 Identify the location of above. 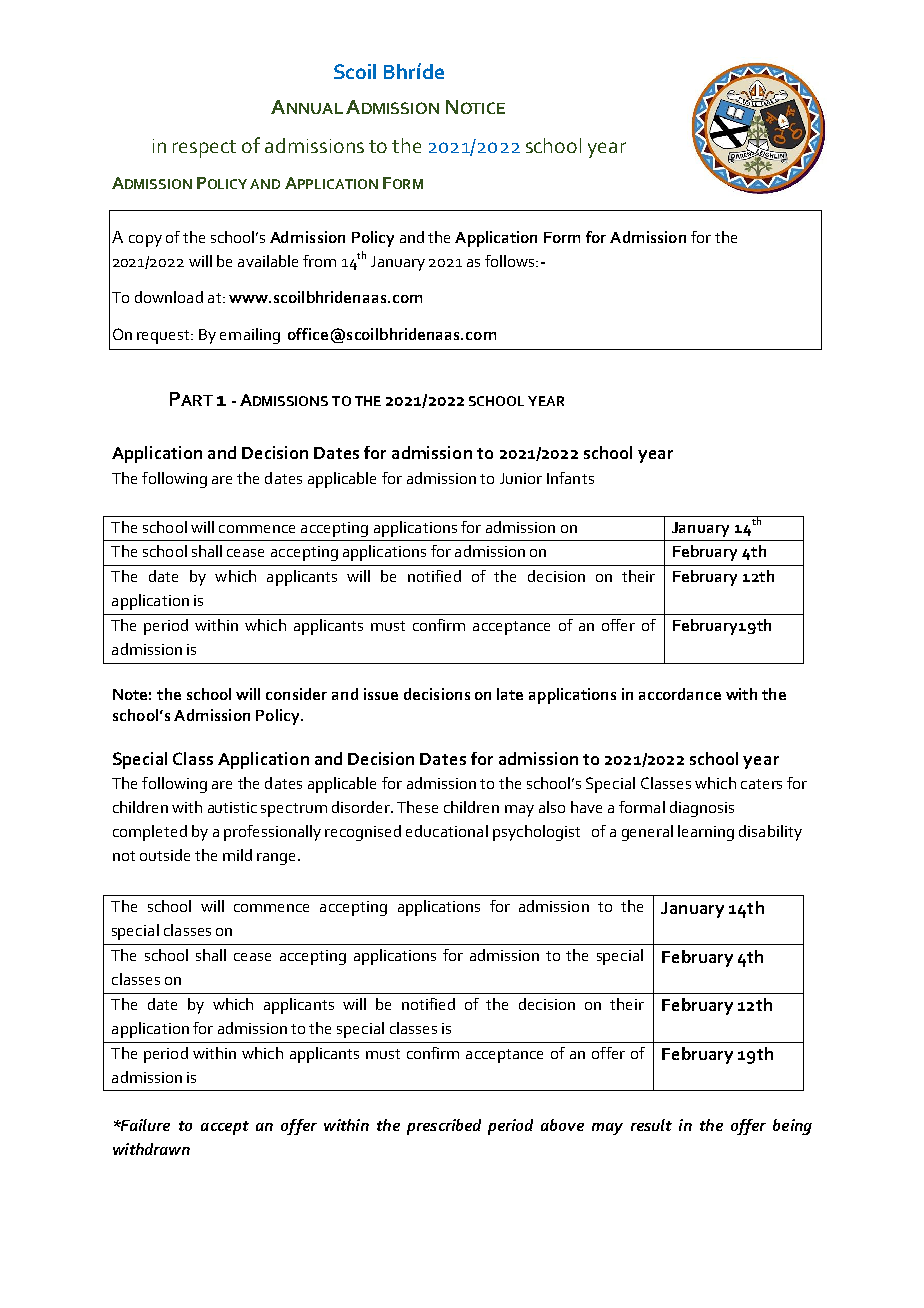
(562, 1125).
